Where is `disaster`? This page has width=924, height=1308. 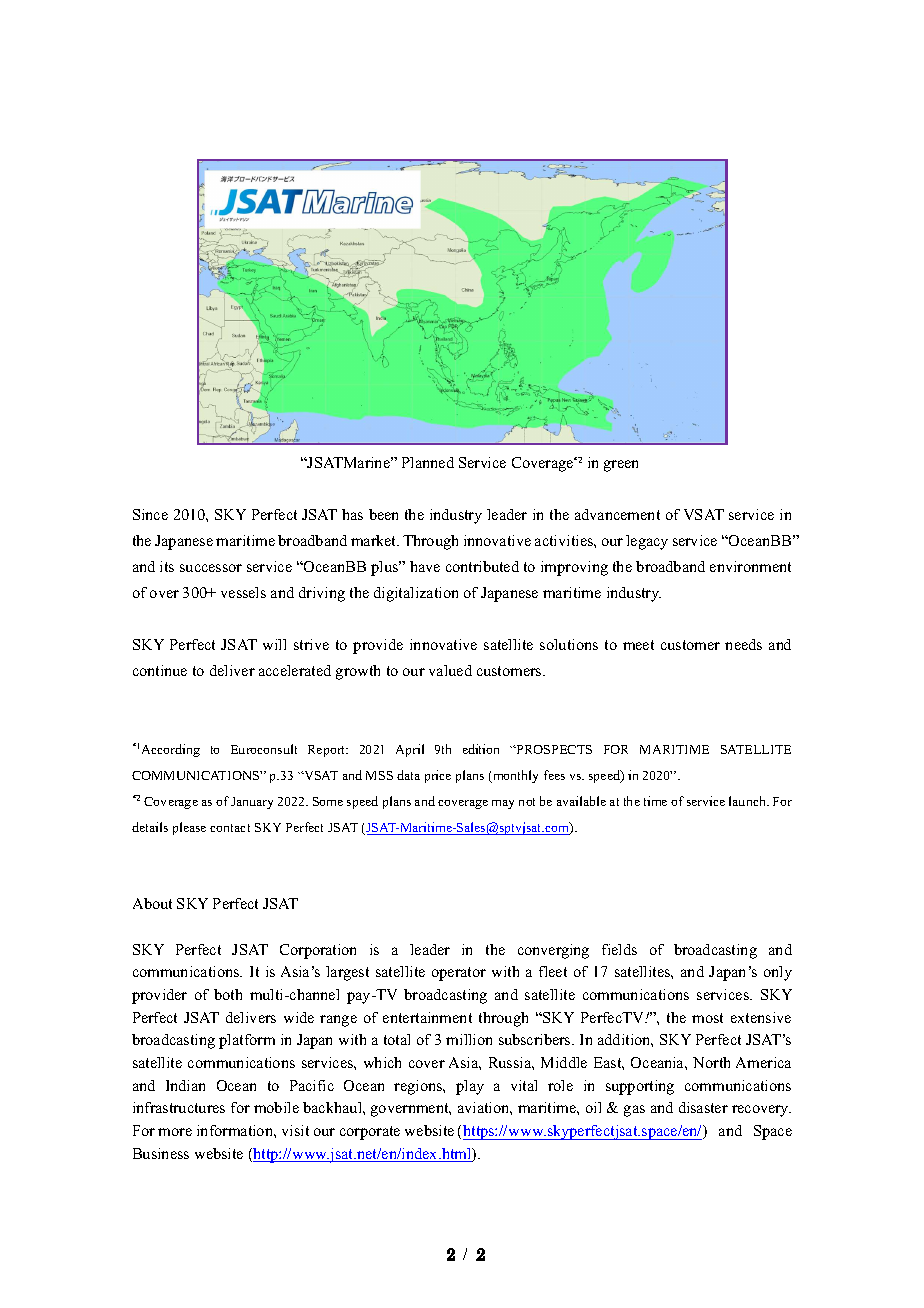
disaster is located at coordinates (703, 1107).
